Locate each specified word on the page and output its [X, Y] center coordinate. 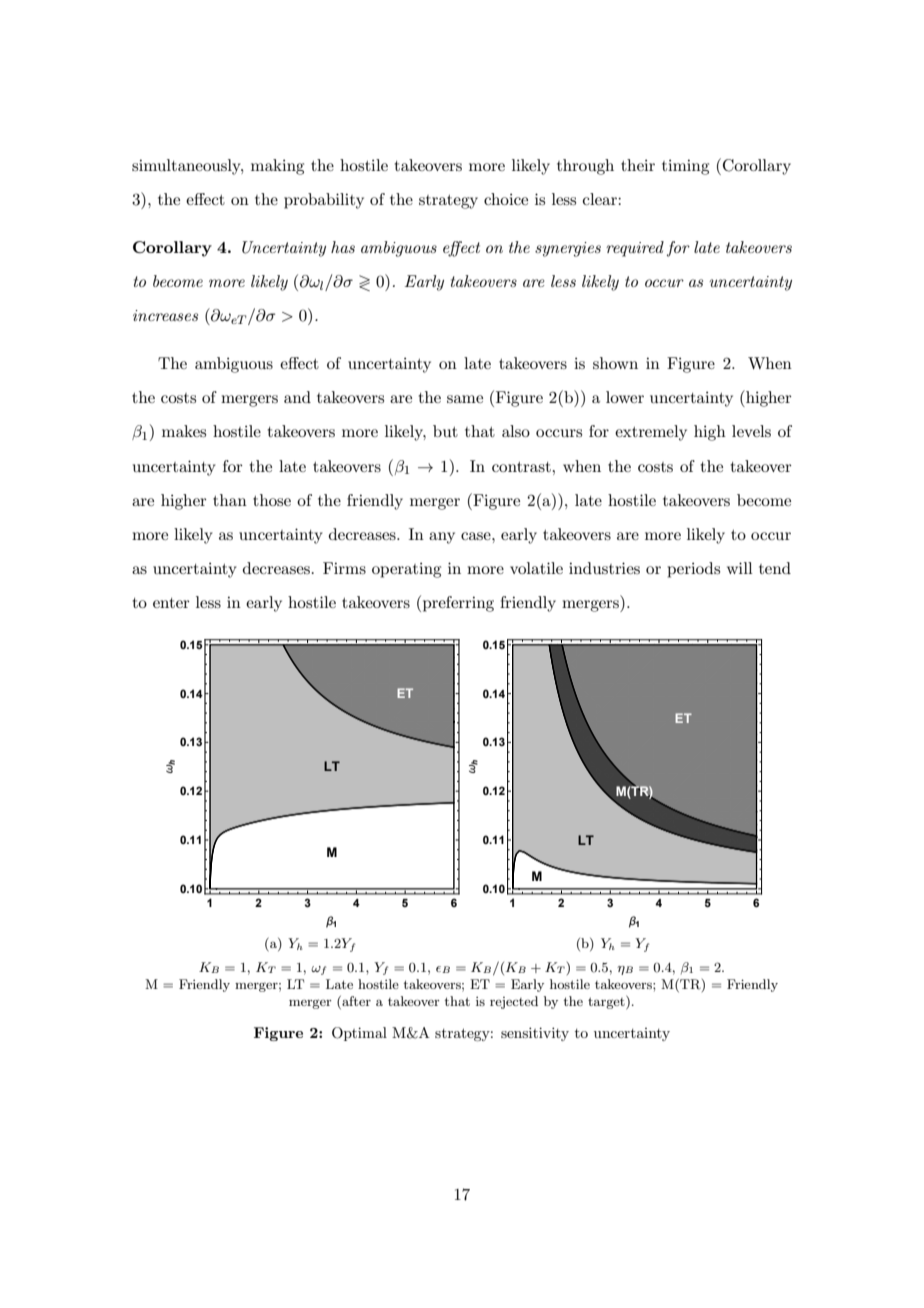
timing [685, 167]
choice [506, 199]
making [277, 167]
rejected [514, 1002]
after [355, 1001]
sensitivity [535, 1034]
